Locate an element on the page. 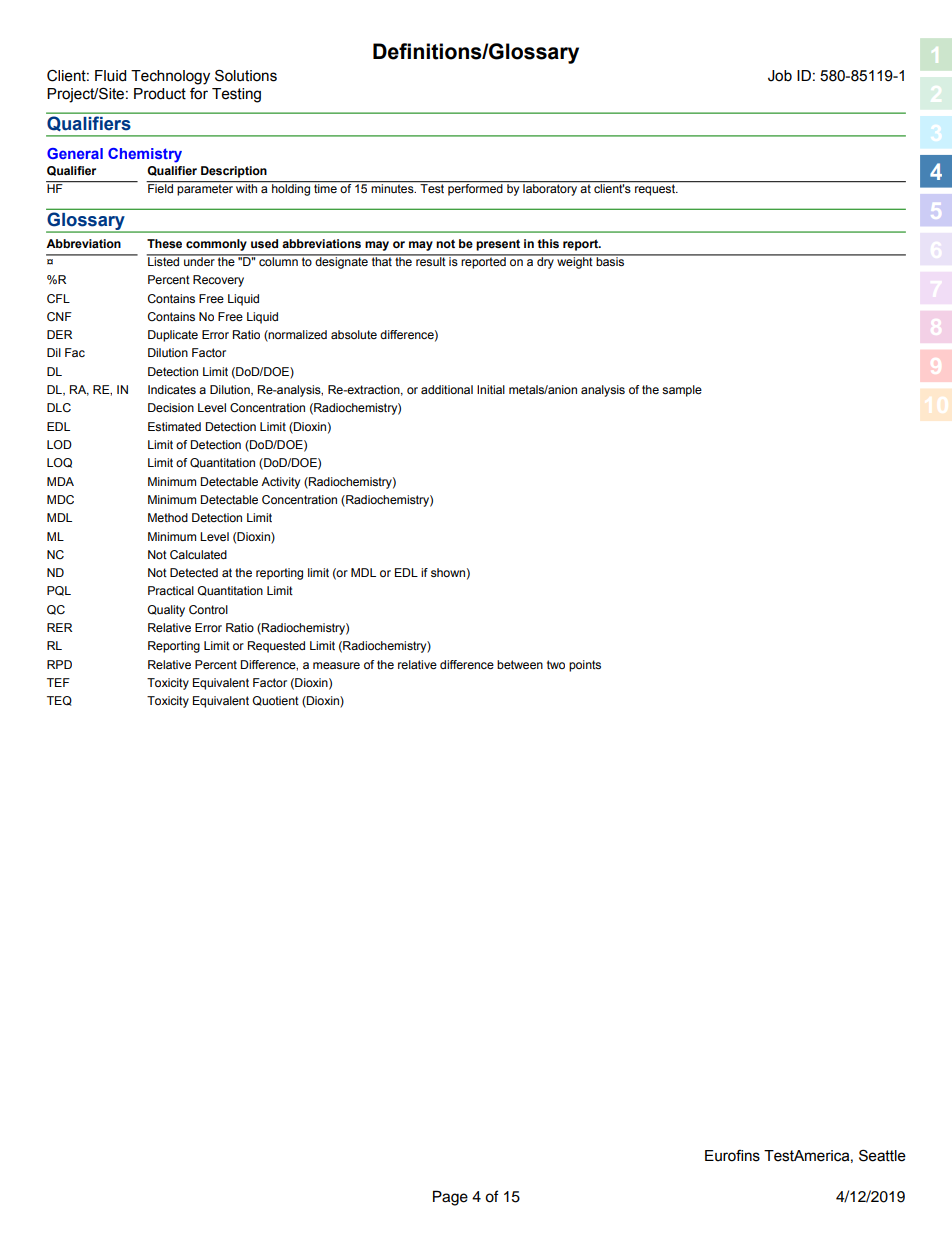 The width and height of the image is (952, 1233). points is located at coordinates (585, 666).
